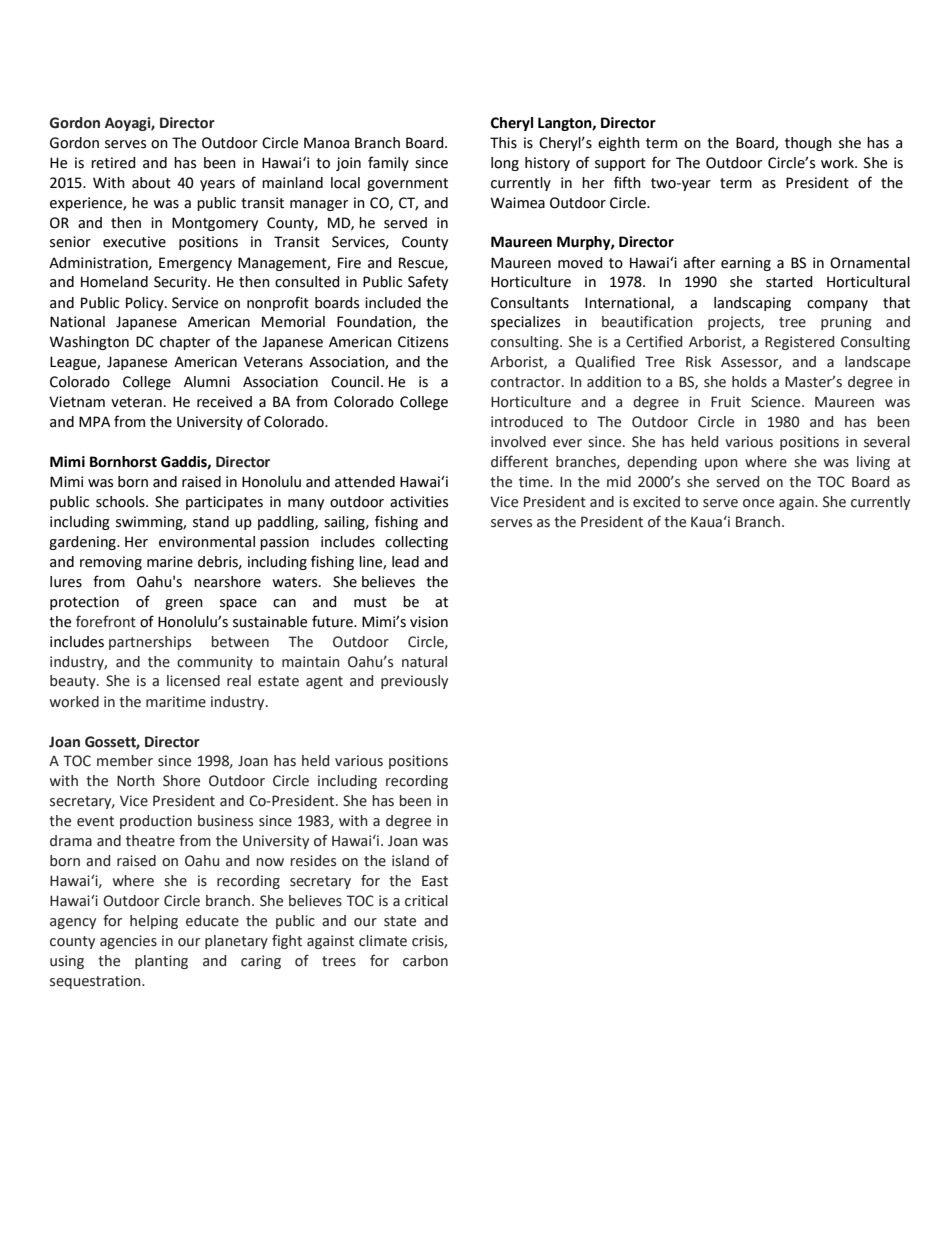  Describe the element at coordinates (193, 681) in the image. I see `licensed` at that location.
